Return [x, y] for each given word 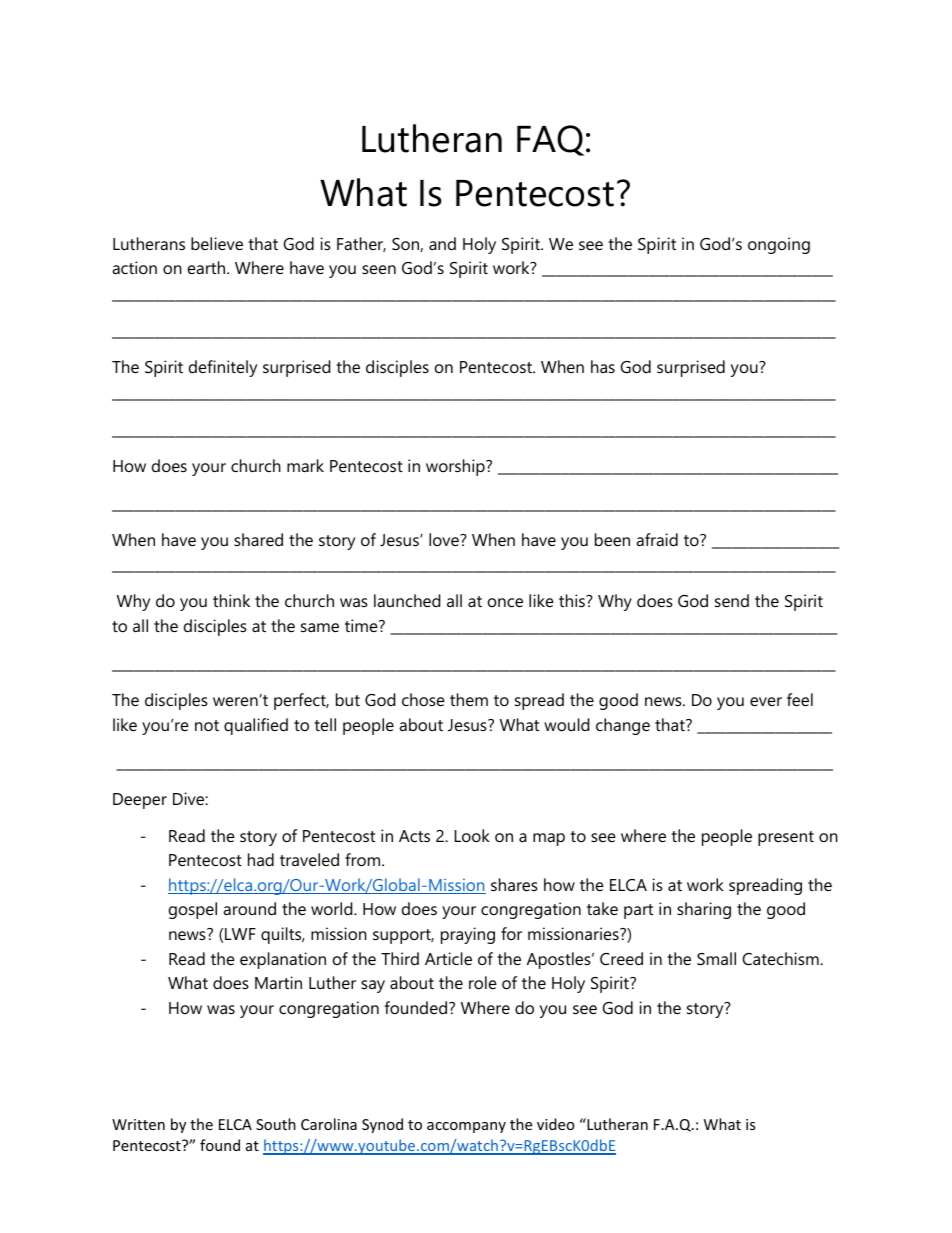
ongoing [779, 245]
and [442, 243]
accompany [466, 1127]
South [276, 1124]
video [555, 1124]
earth [208, 267]
